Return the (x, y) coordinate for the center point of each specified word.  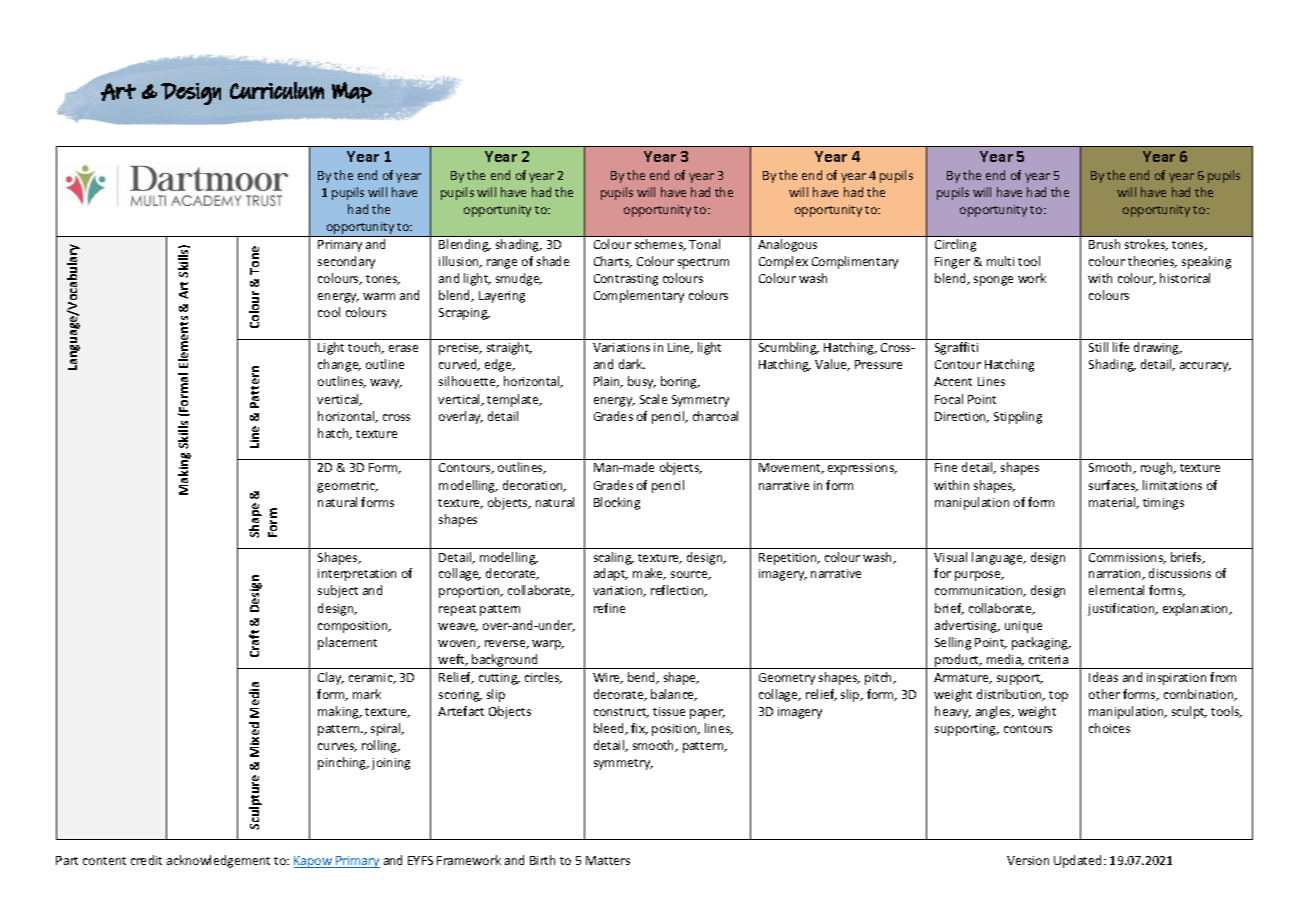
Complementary (639, 296)
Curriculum (277, 91)
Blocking (617, 503)
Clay (331, 678)
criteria (1048, 659)
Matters (608, 860)
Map (352, 92)
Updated (1079, 861)
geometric (347, 487)
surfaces (1113, 486)
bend (643, 678)
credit (146, 860)
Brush (1104, 244)
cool (329, 312)
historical (1185, 278)
